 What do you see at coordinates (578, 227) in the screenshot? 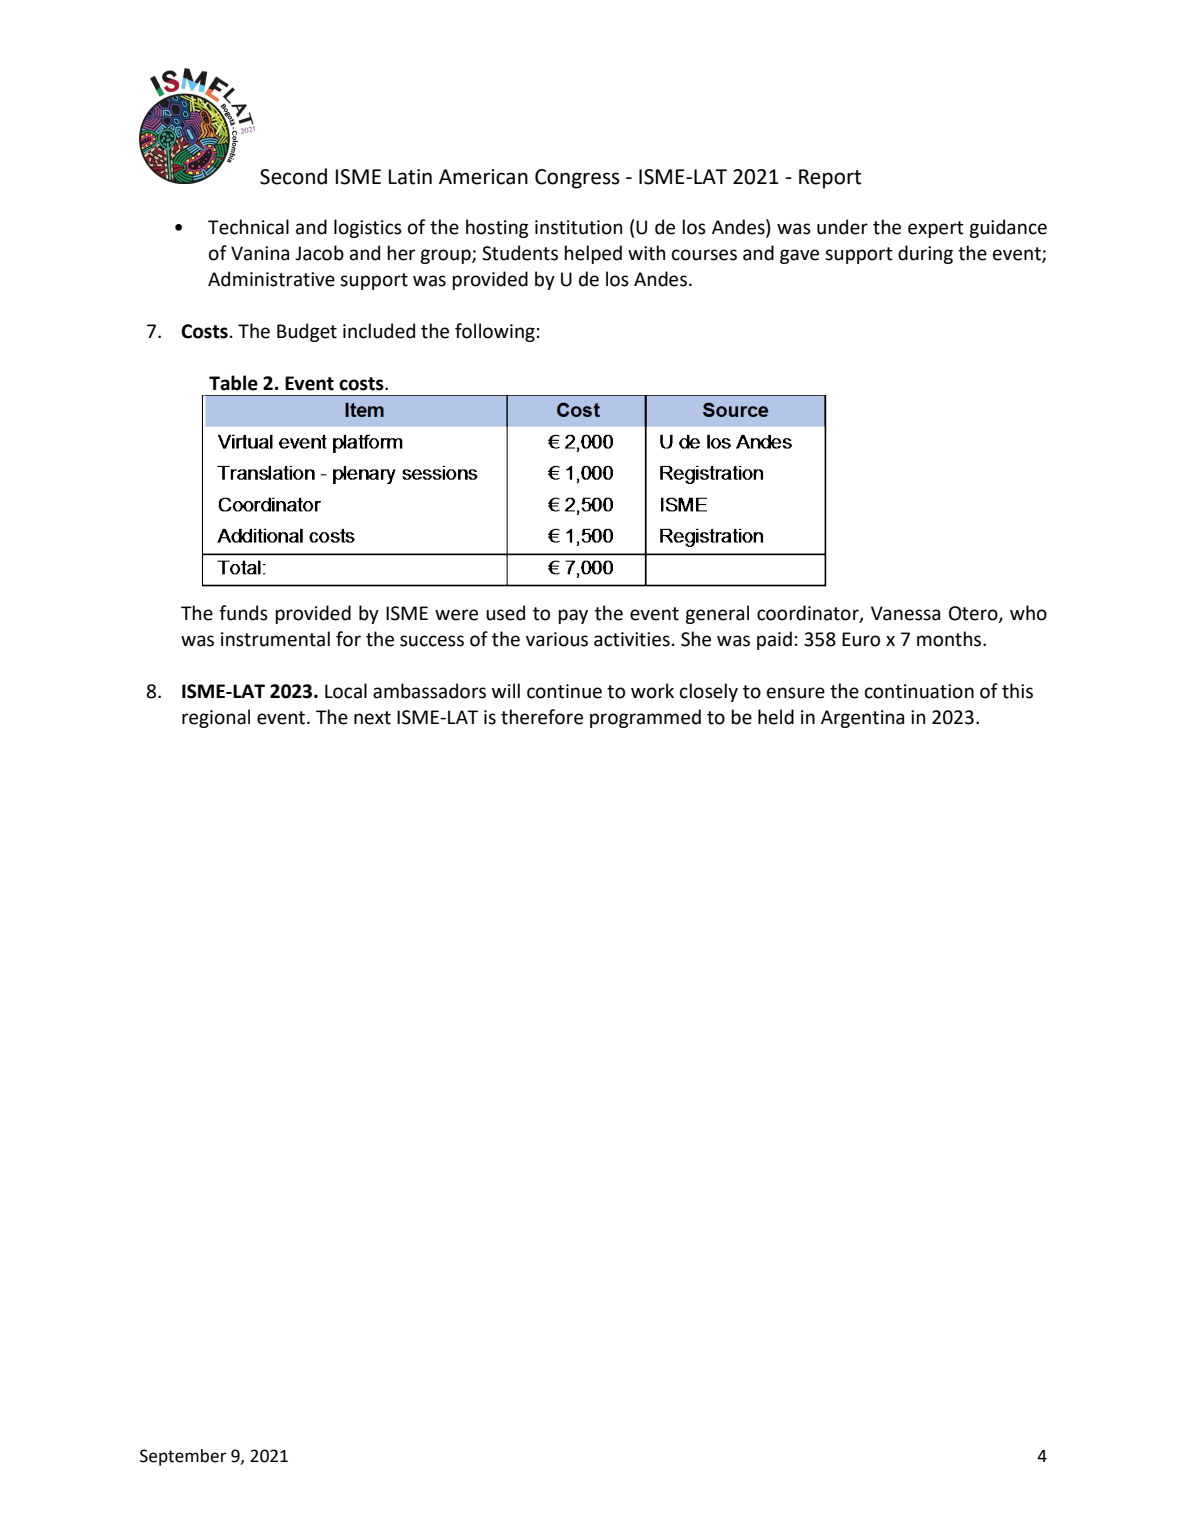
I see `institution` at bounding box center [578, 227].
